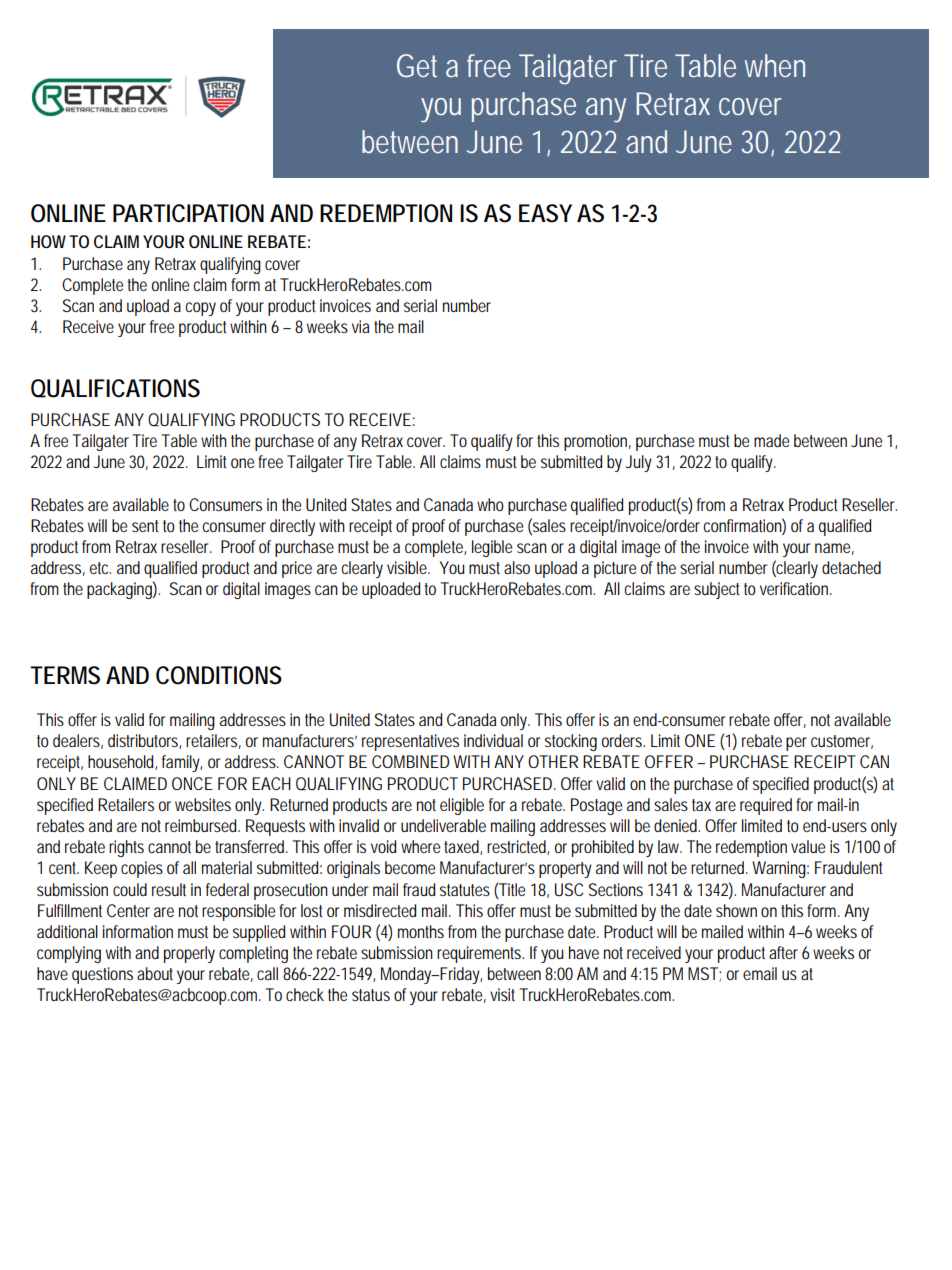 Image resolution: width=952 pixels, height=1270 pixels. What do you see at coordinates (795, 588) in the image?
I see `verification` at bounding box center [795, 588].
